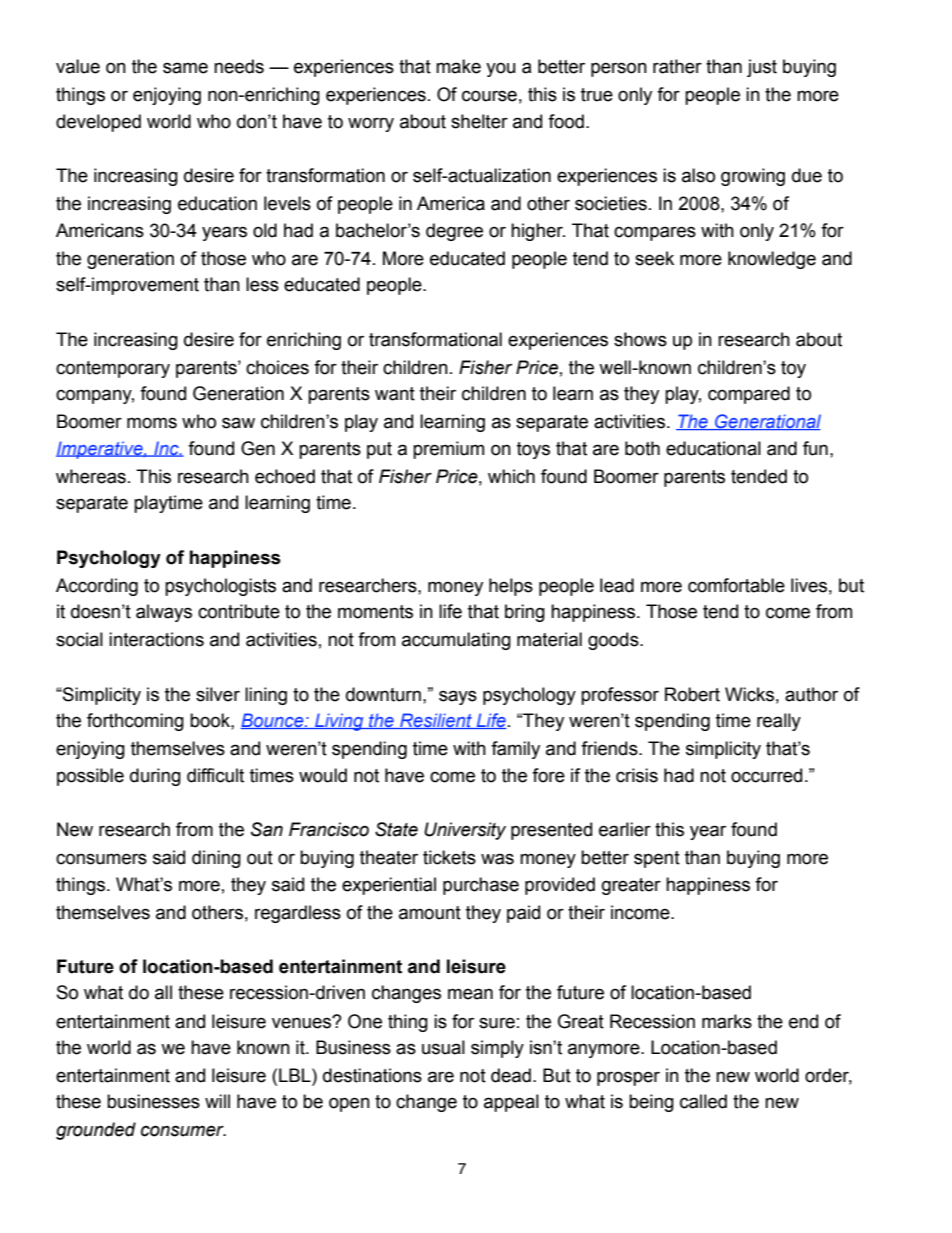 This screenshot has height=1233, width=952. What do you see at coordinates (449, 857) in the screenshot?
I see `tickets` at bounding box center [449, 857].
